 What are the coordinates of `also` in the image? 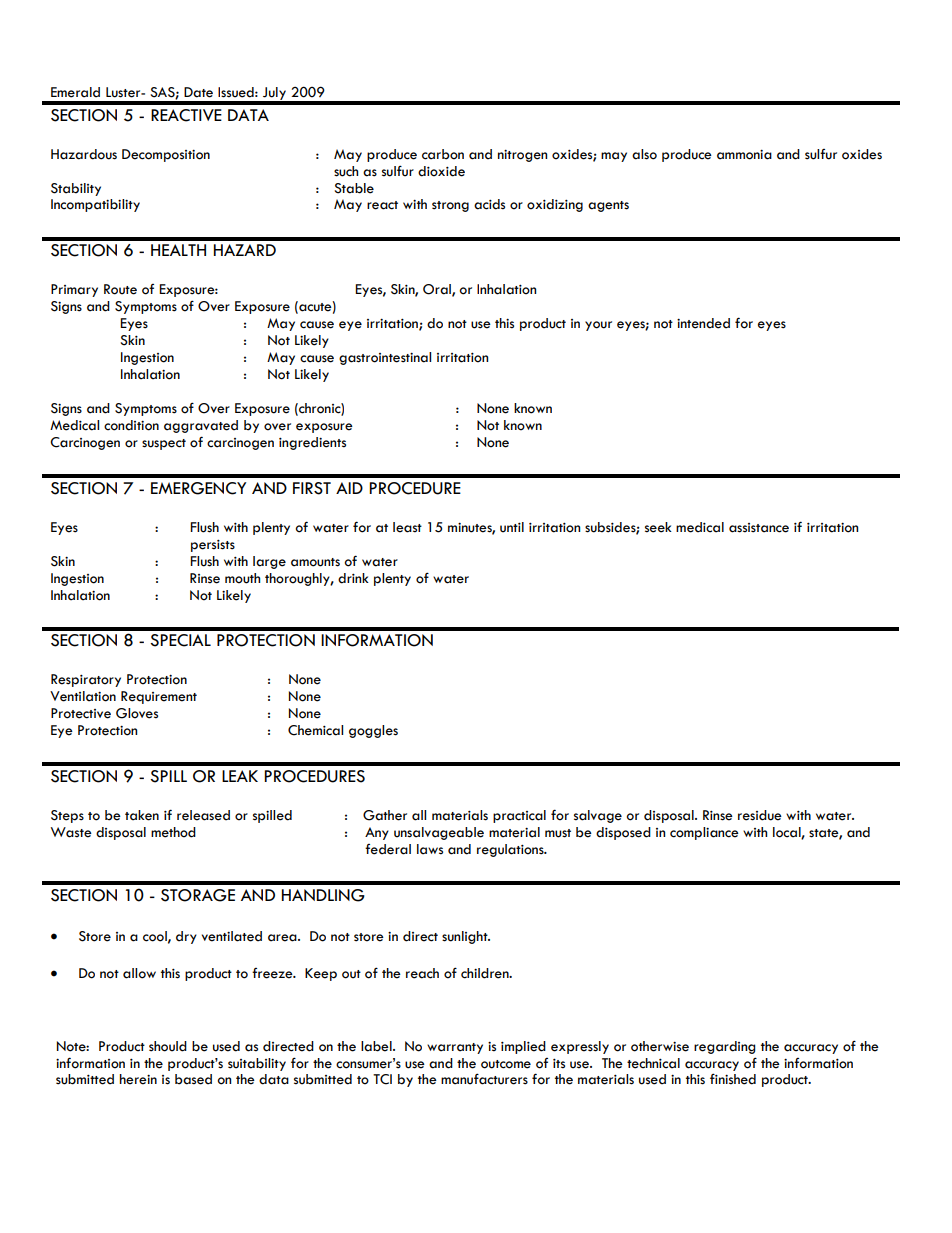 It's located at (644, 154).
